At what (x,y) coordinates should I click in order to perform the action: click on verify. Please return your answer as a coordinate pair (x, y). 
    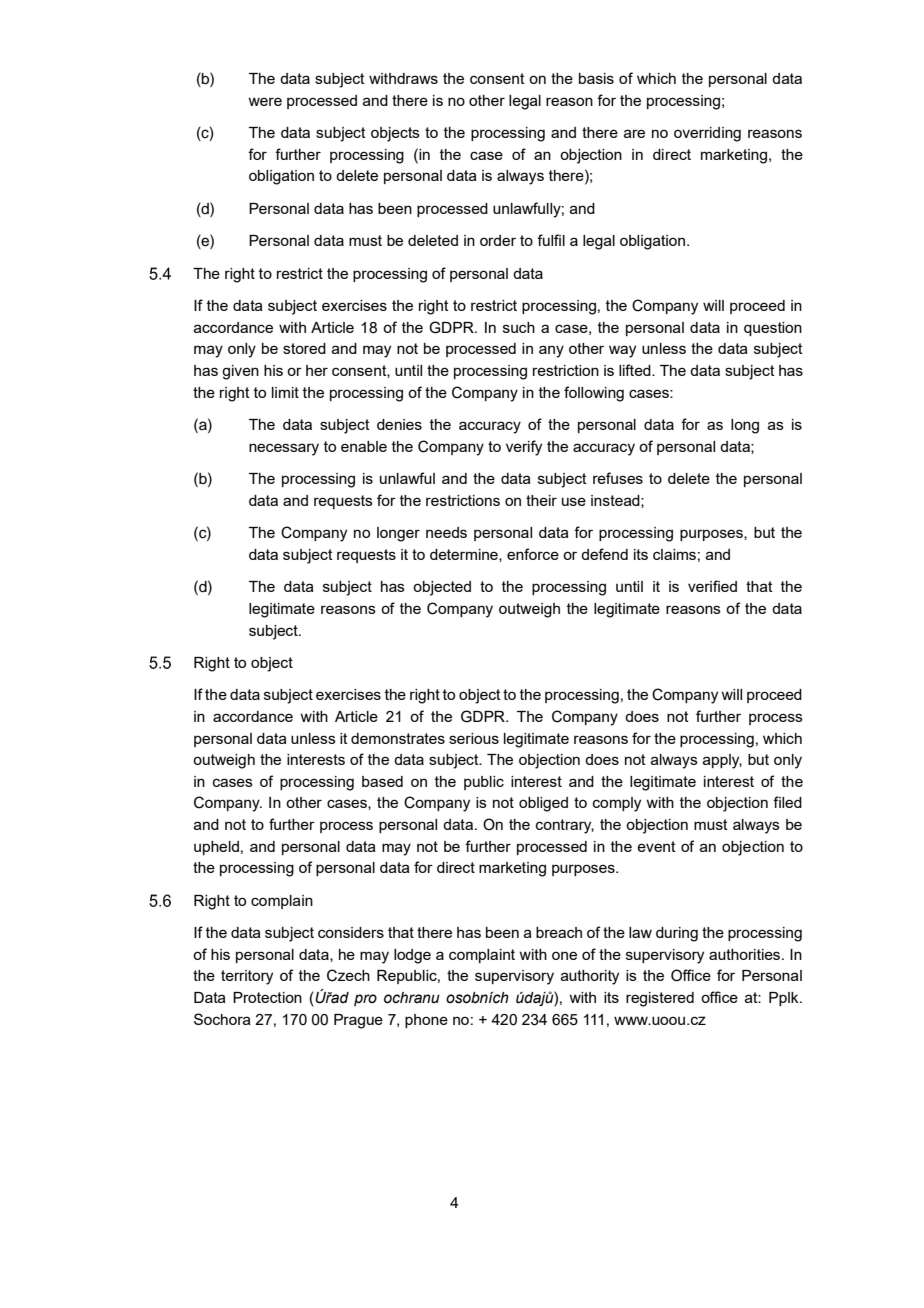
    Looking at the image, I should click on (524, 448).
